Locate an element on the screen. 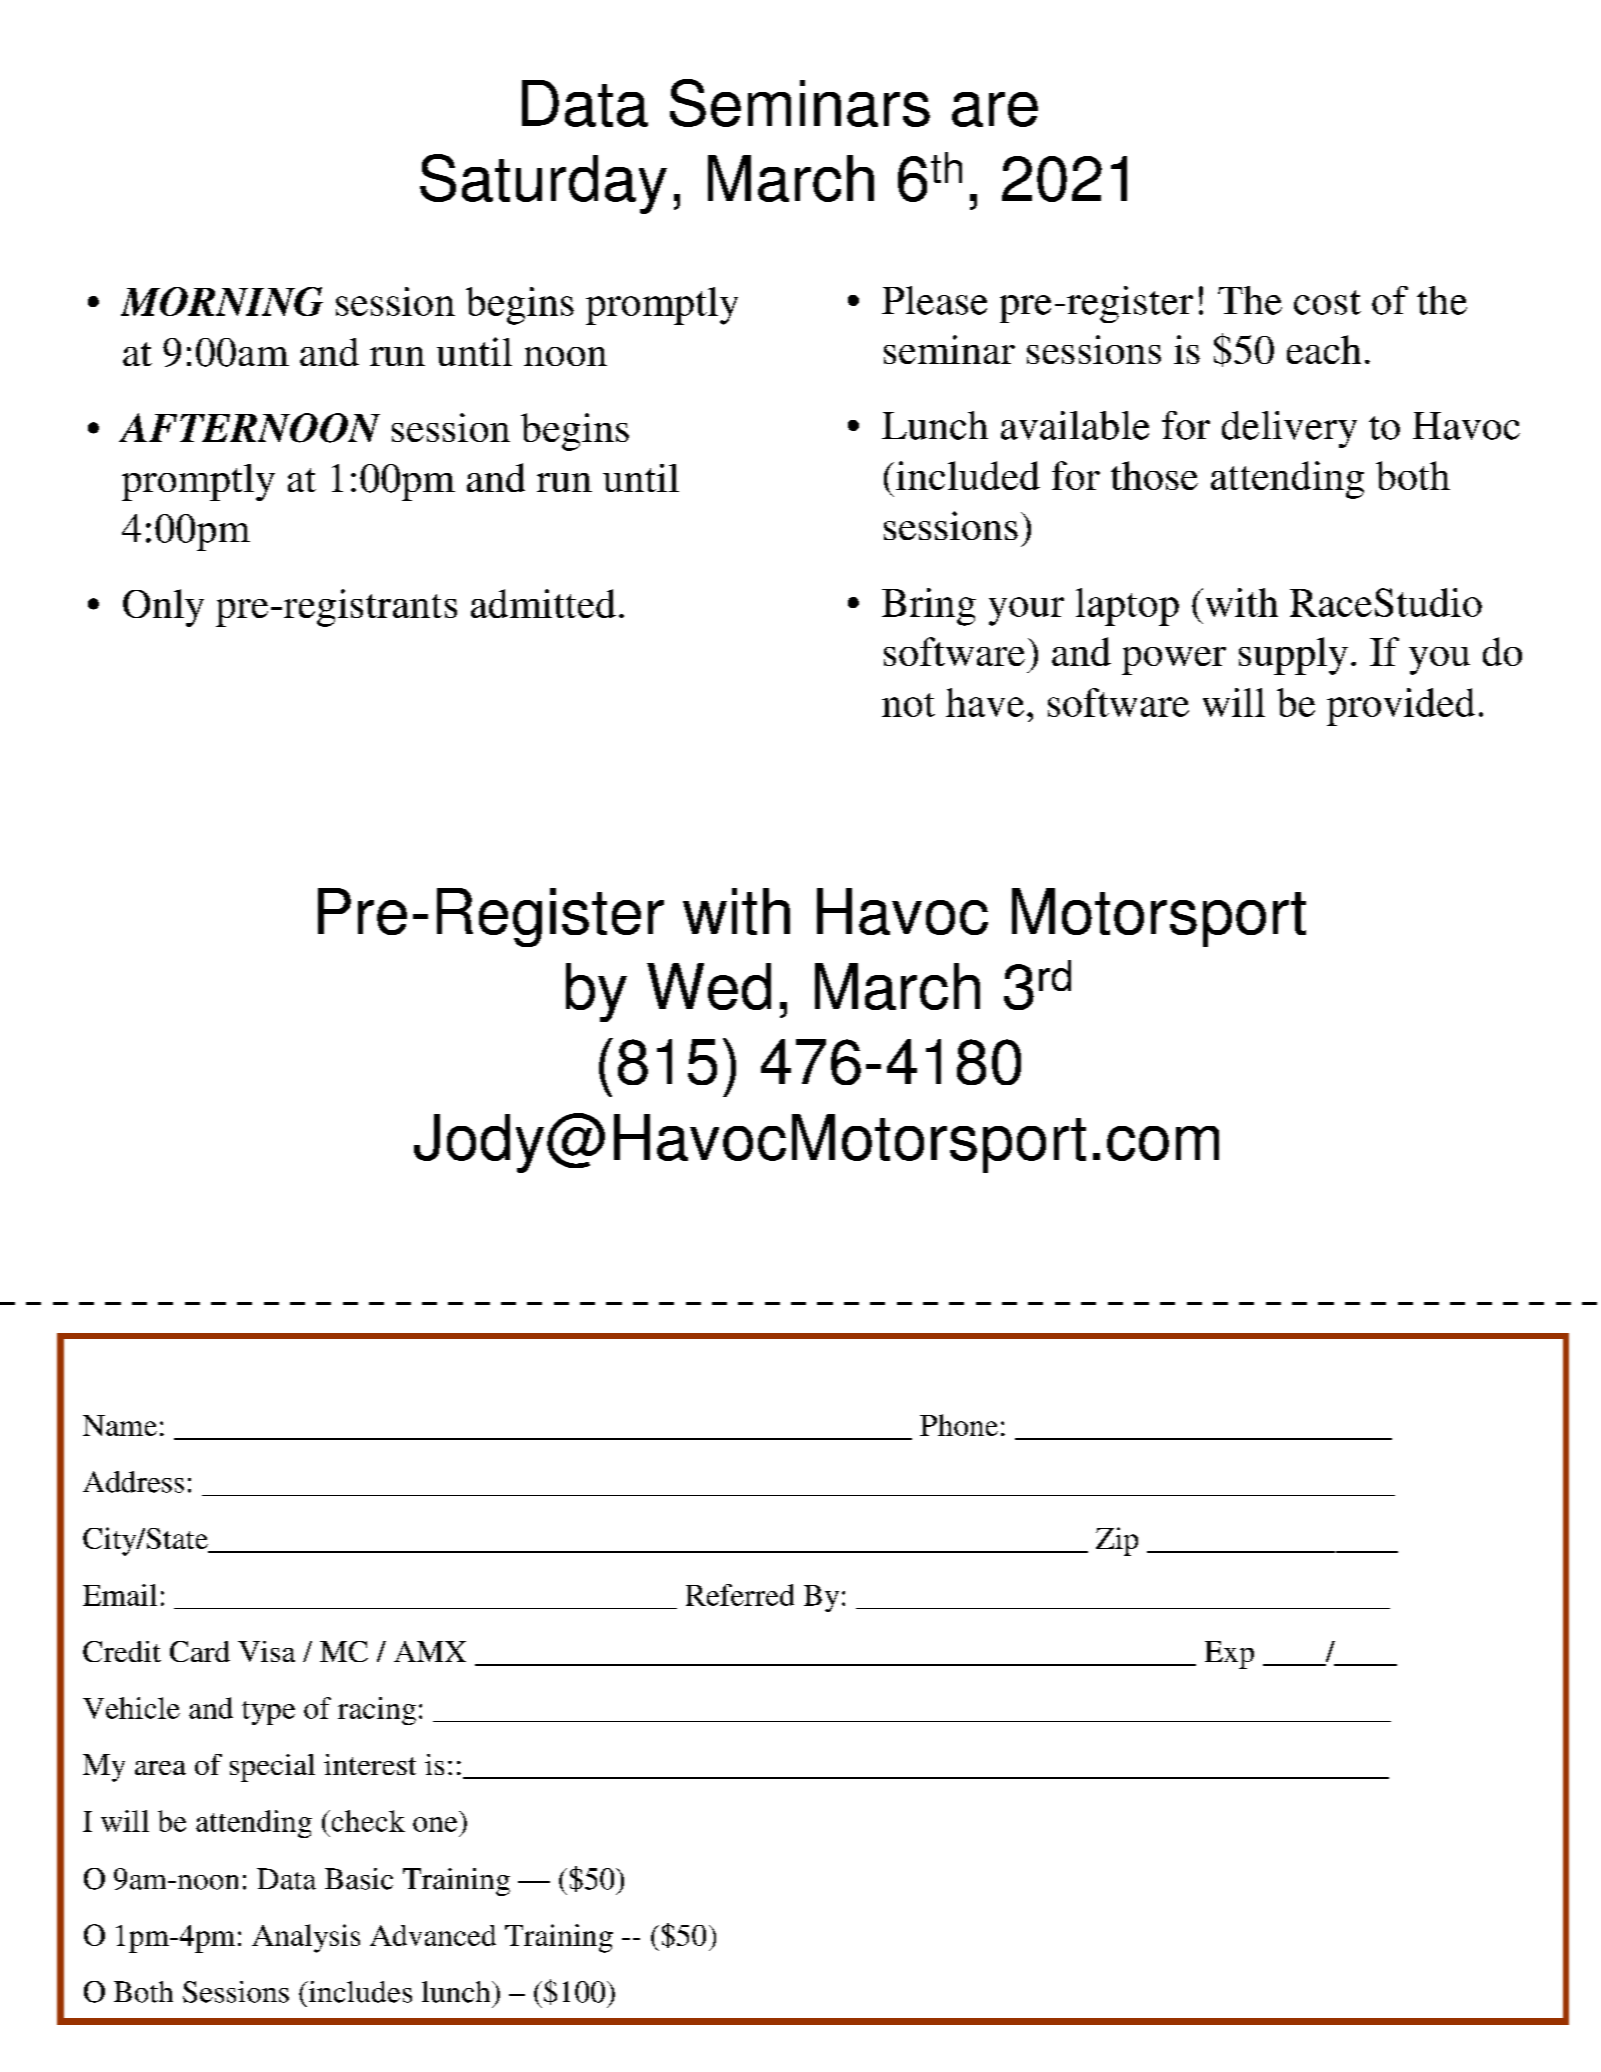  Exp is located at coordinates (1229, 1655).
